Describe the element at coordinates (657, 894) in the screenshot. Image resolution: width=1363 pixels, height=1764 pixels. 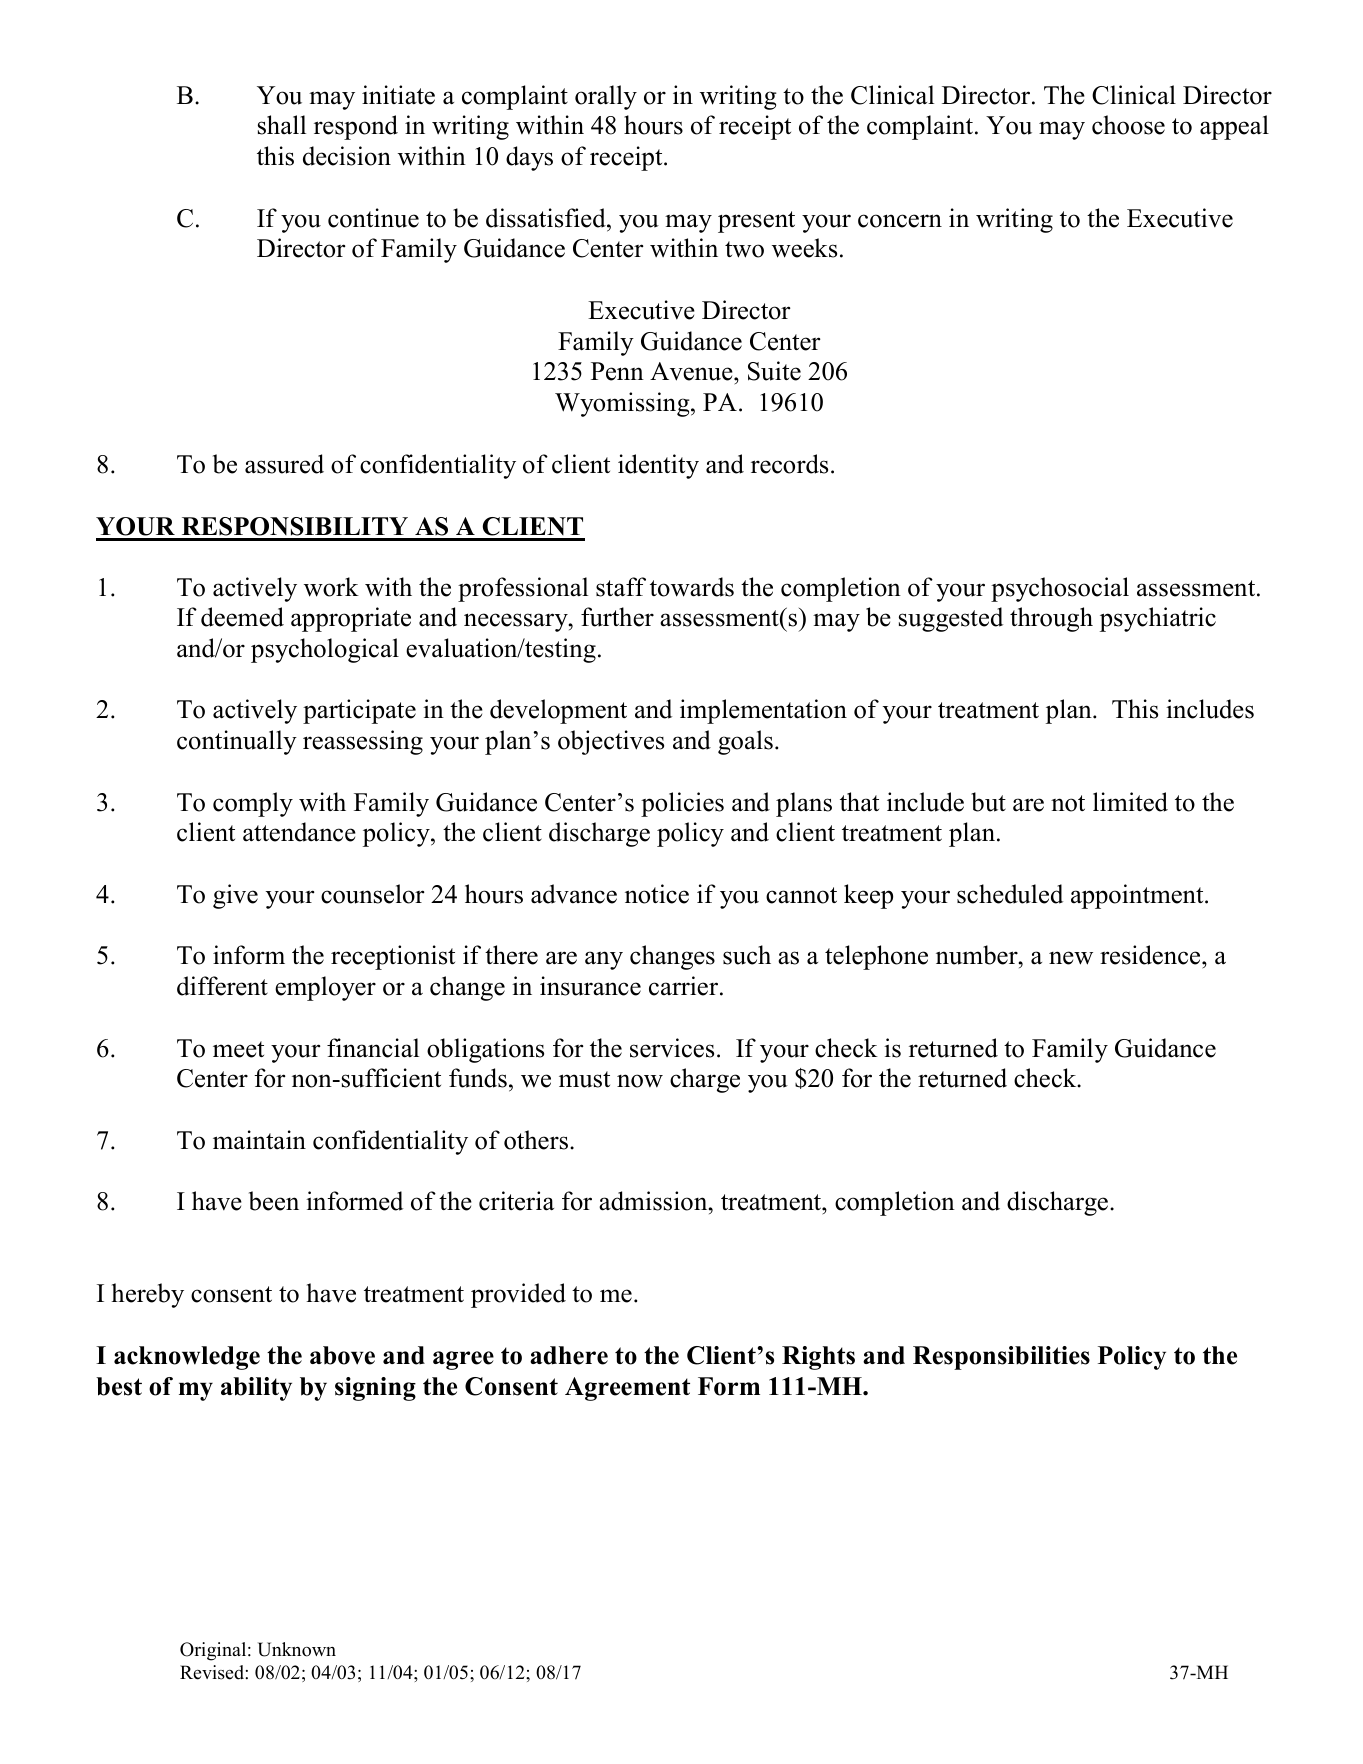
I see `notice` at that location.
